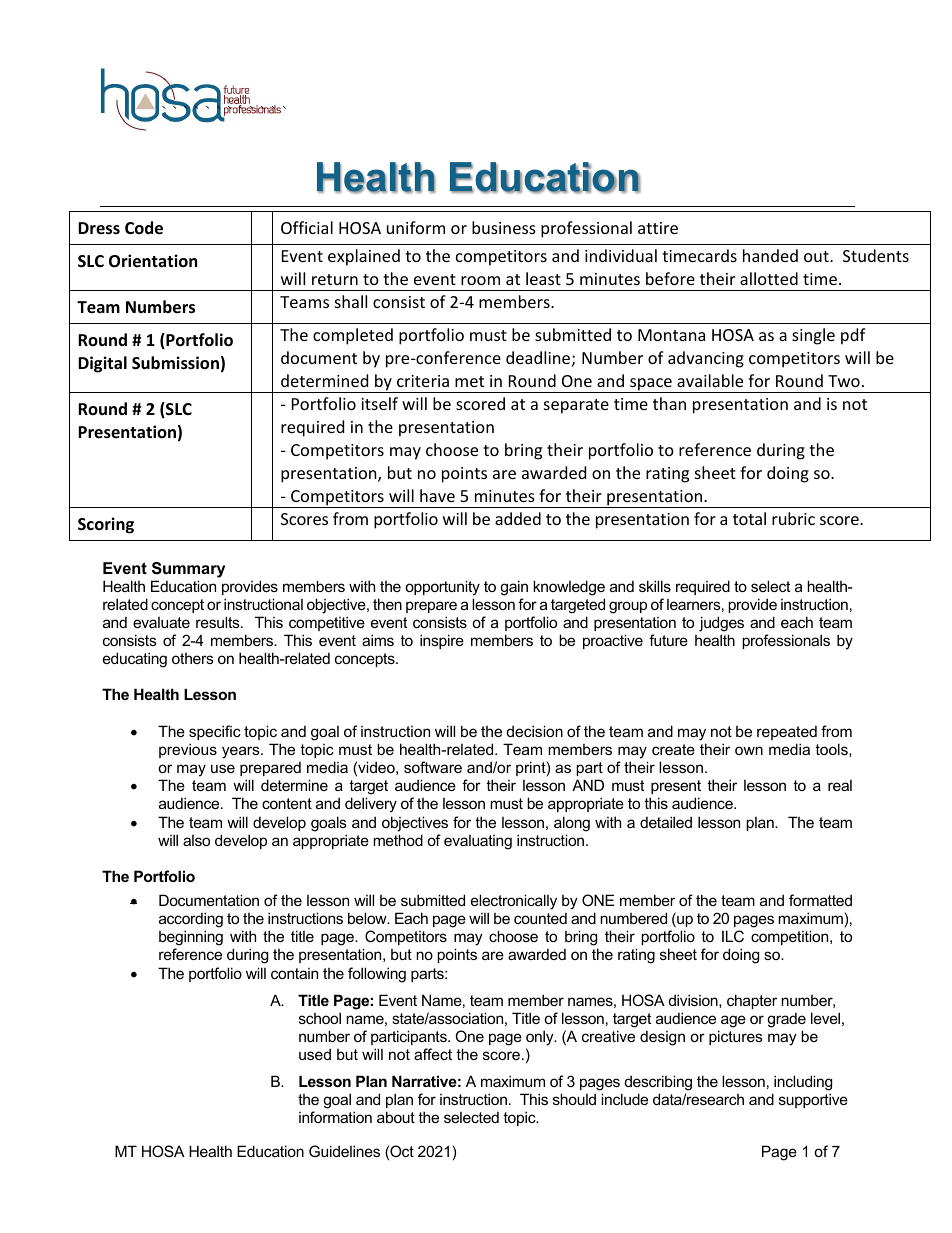 Image resolution: width=952 pixels, height=1233 pixels. What do you see at coordinates (396, 1117) in the screenshot?
I see `about` at bounding box center [396, 1117].
